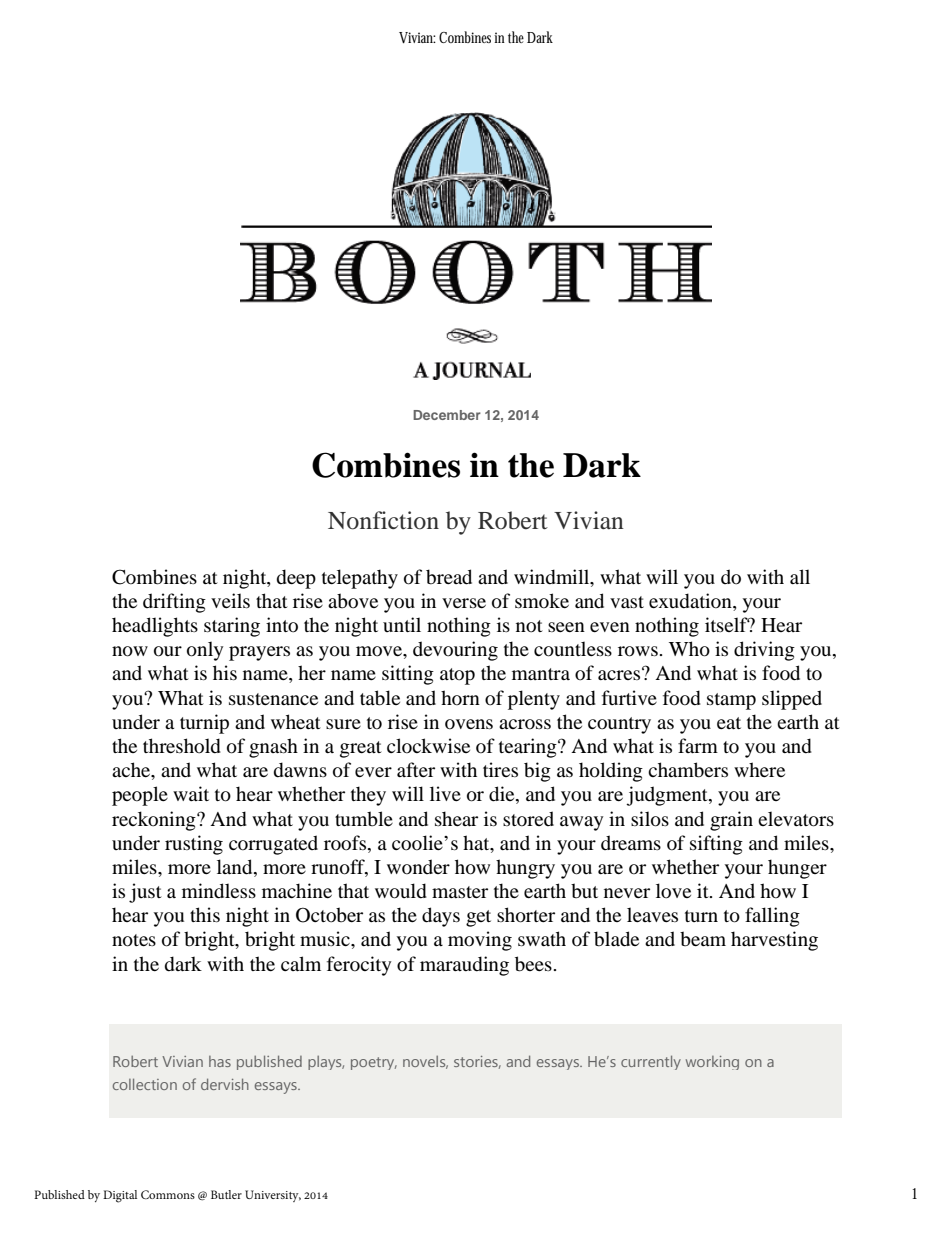  I want to click on beam, so click(703, 938).
